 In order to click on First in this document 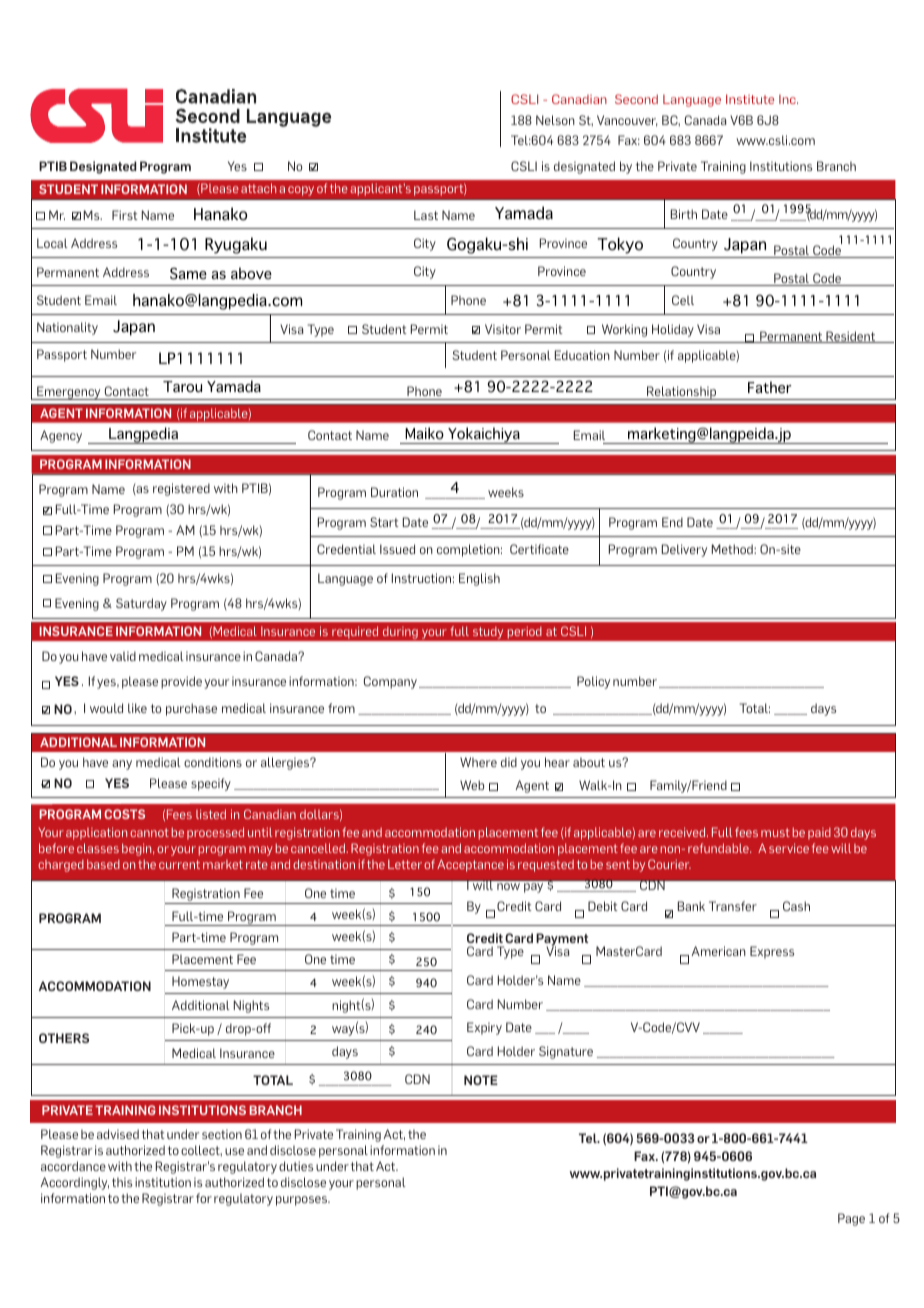, I will do `click(125, 215)`.
